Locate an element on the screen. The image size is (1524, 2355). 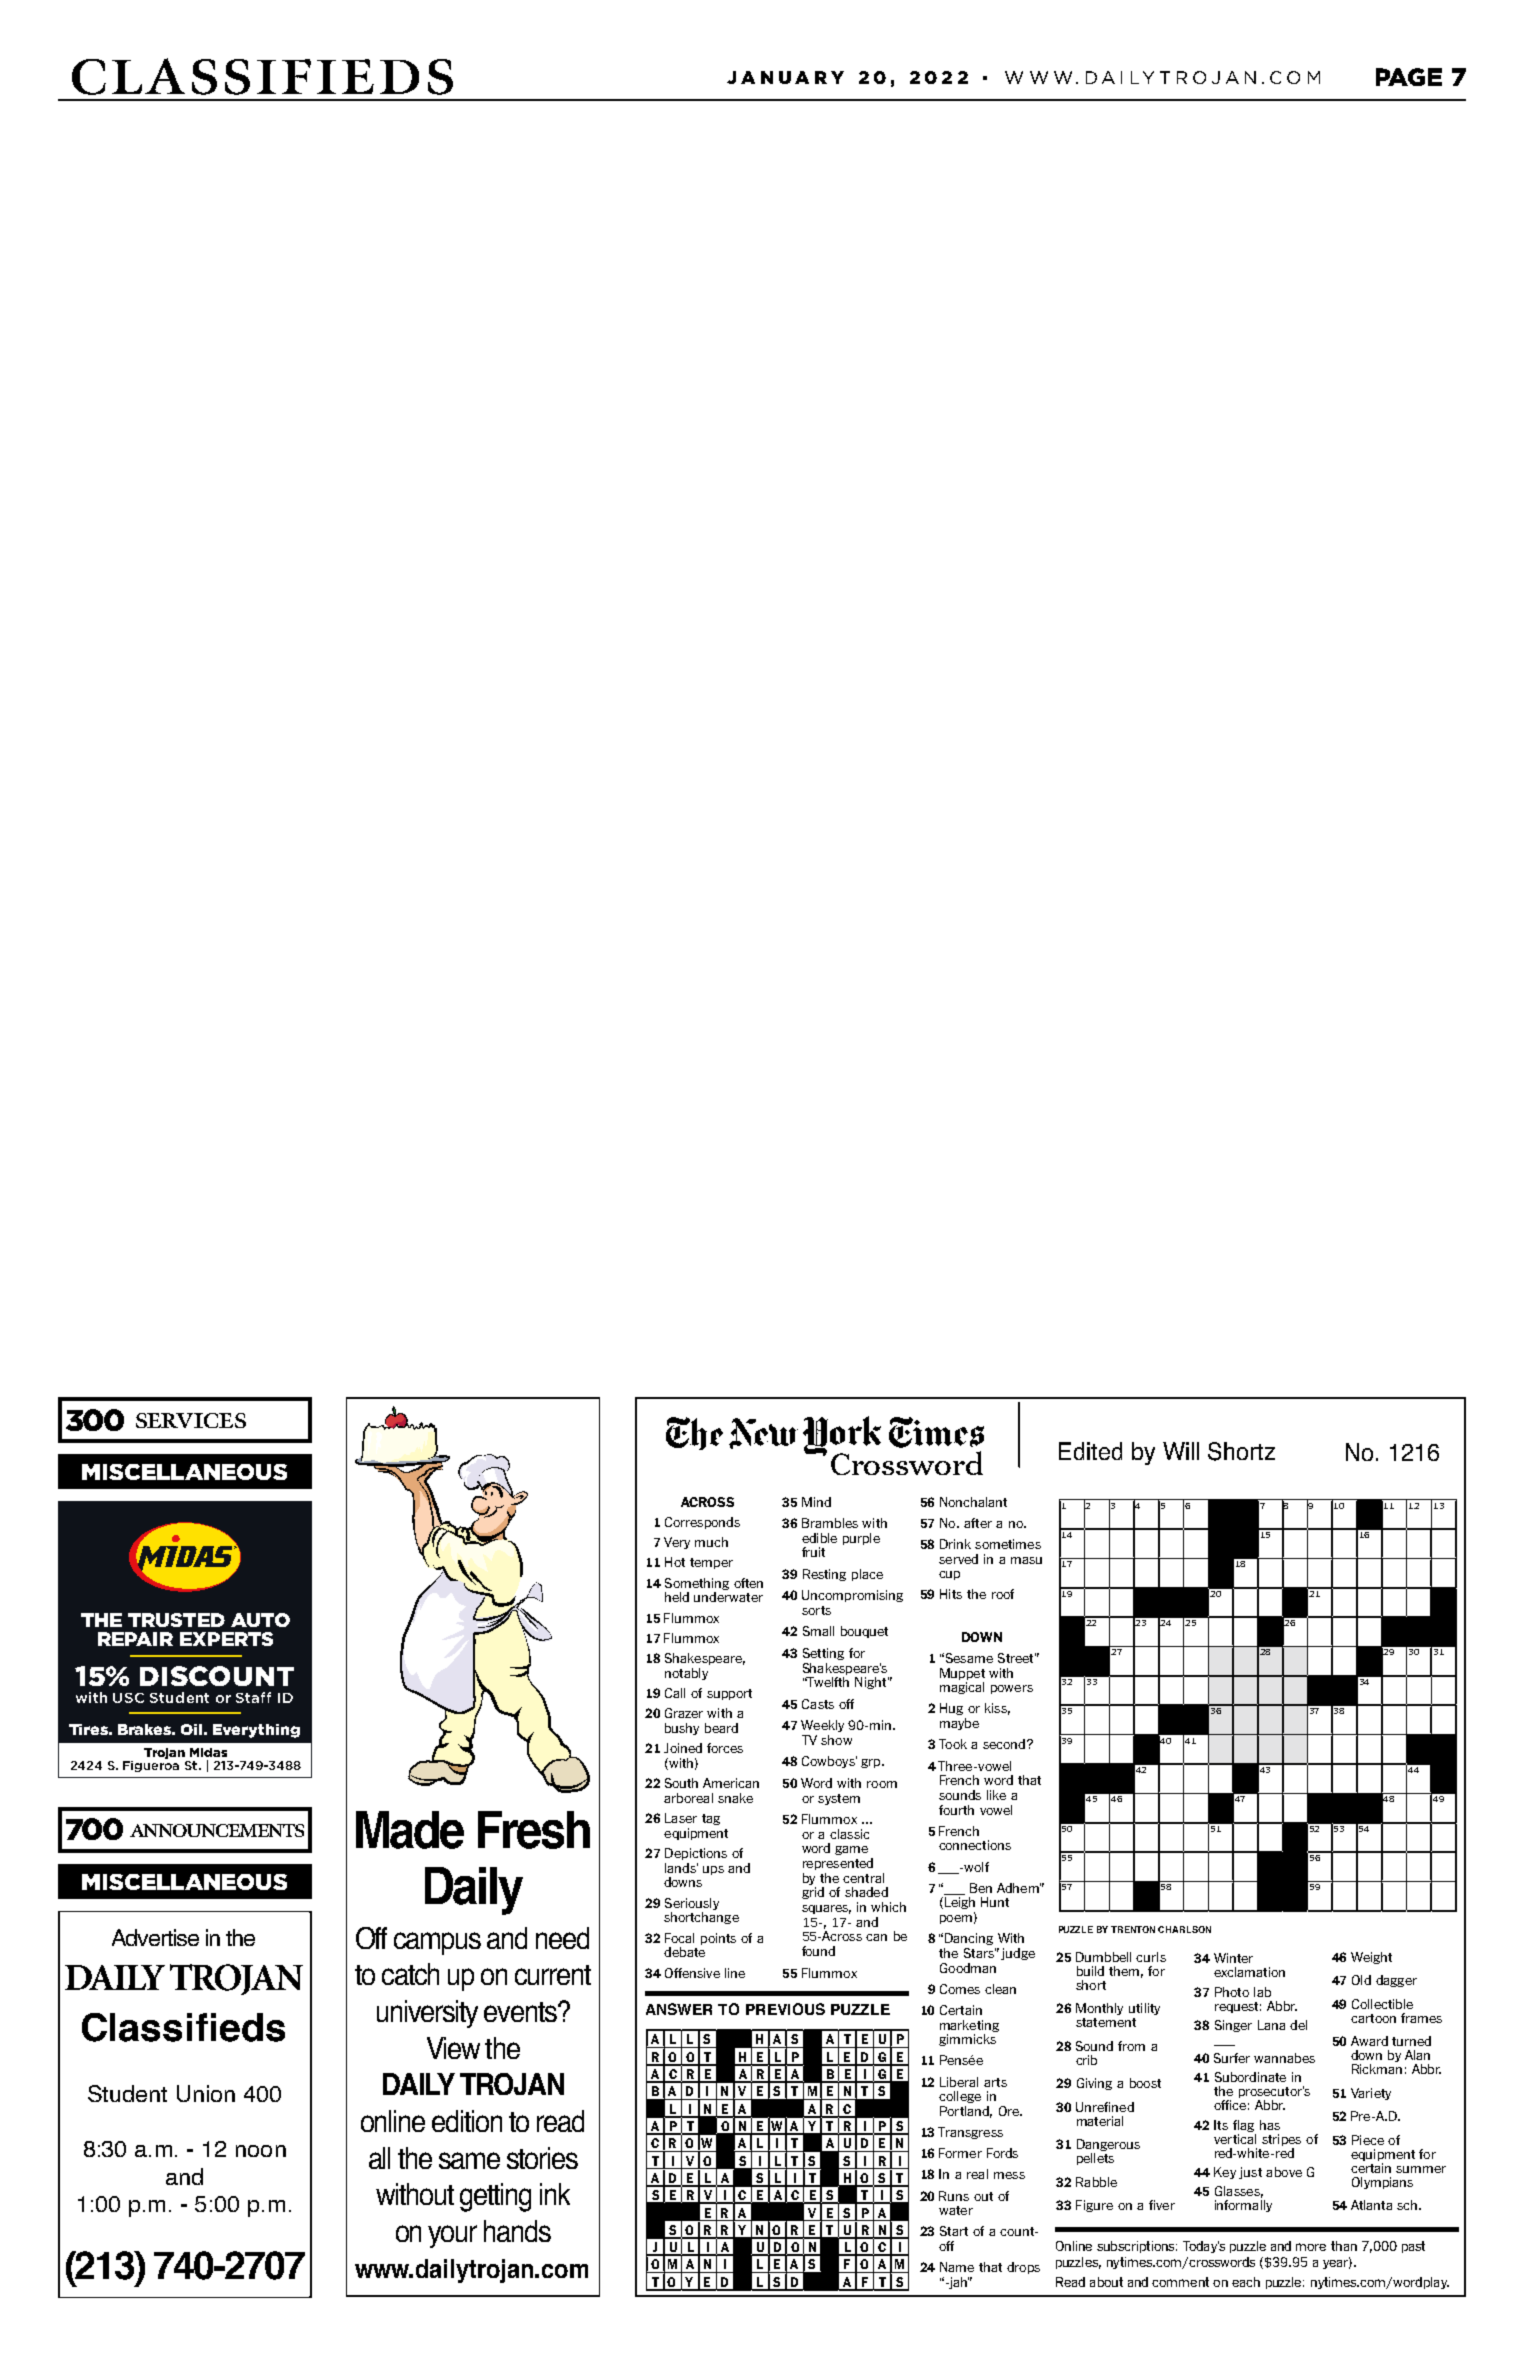
informally is located at coordinates (1243, 2206).
